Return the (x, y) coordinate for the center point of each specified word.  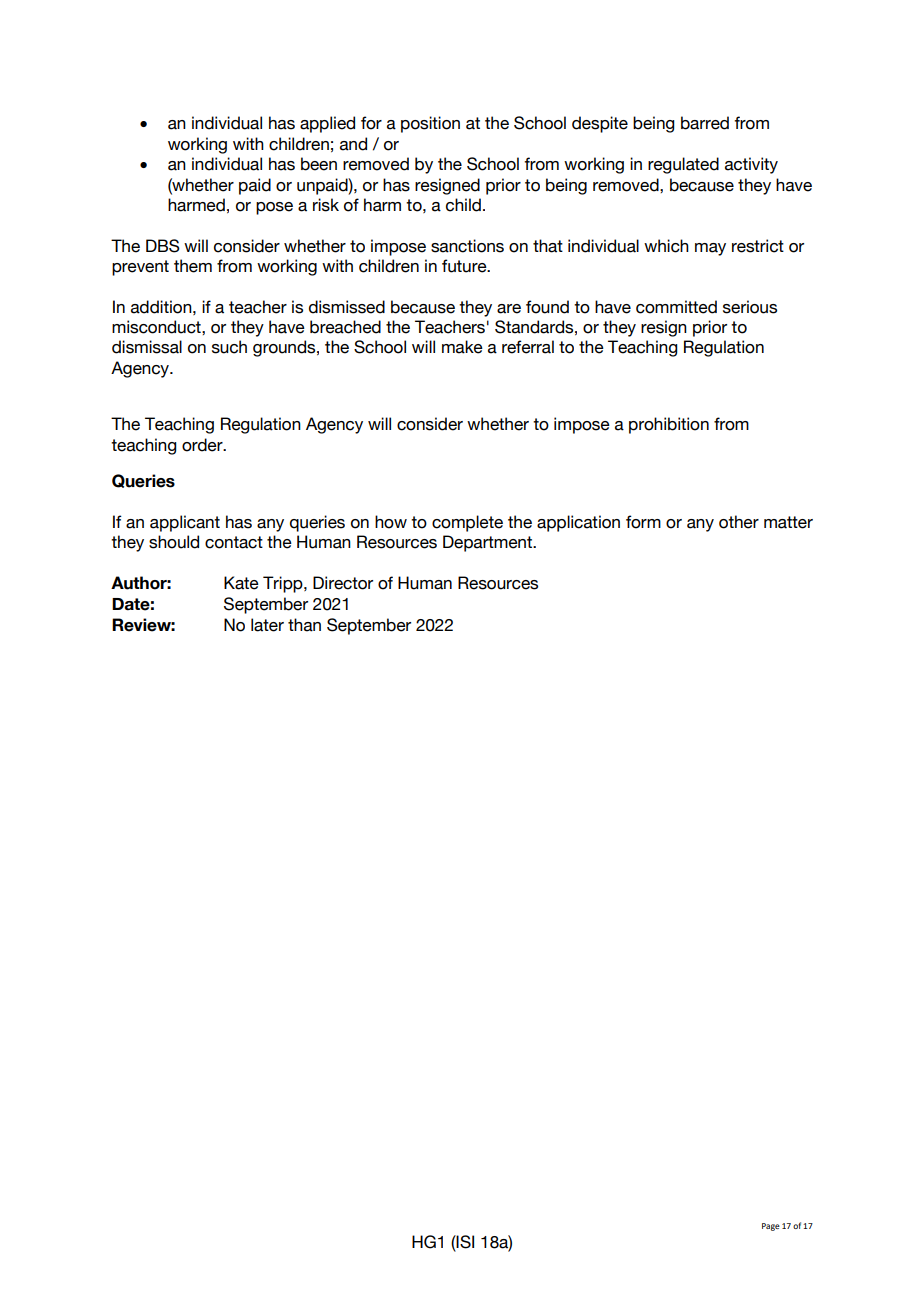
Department (488, 543)
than (304, 625)
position (430, 124)
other (739, 522)
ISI (464, 1243)
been (319, 164)
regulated (683, 165)
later (267, 625)
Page (771, 1227)
